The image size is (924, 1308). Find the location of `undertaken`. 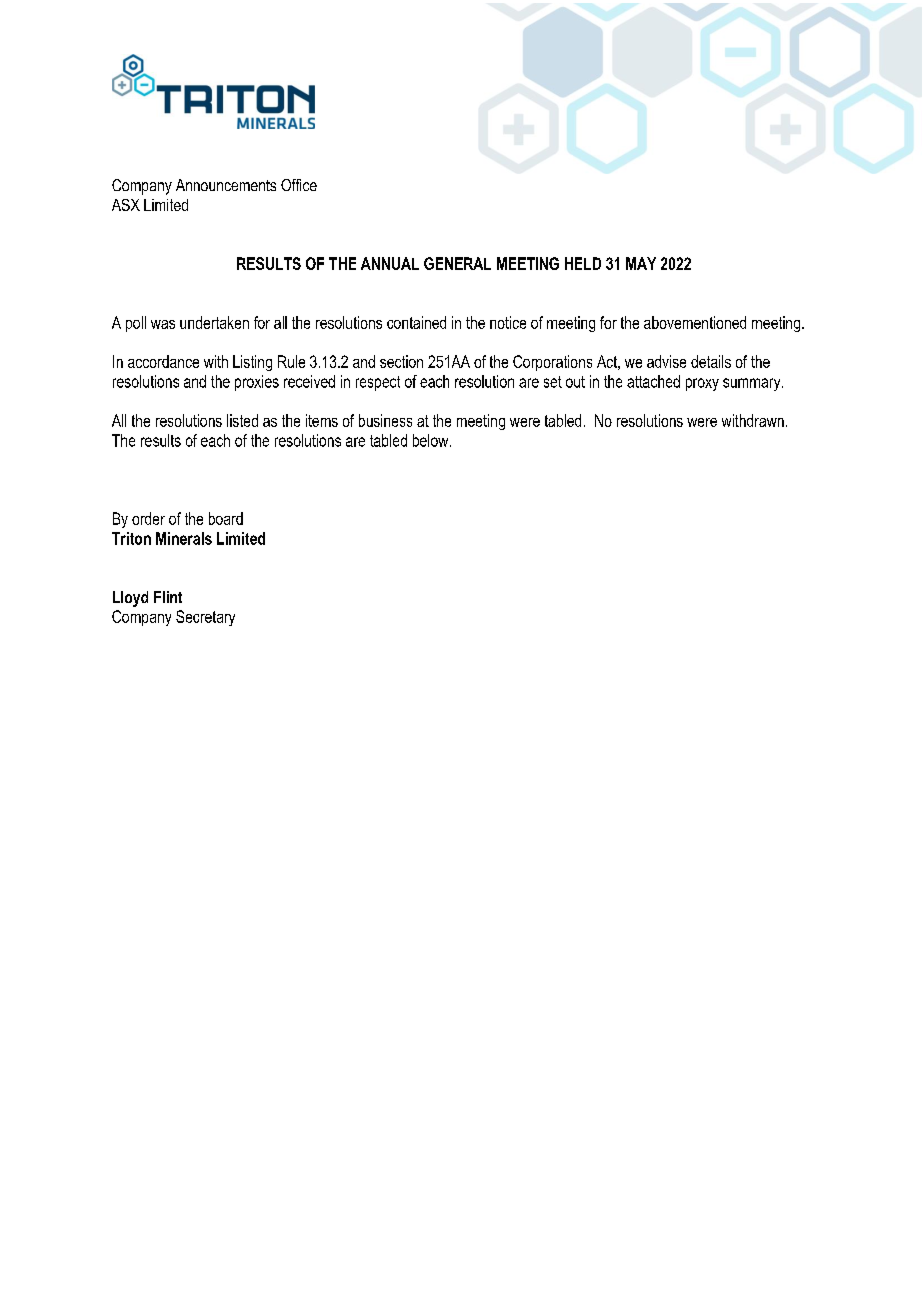

undertaken is located at coordinates (214, 322).
